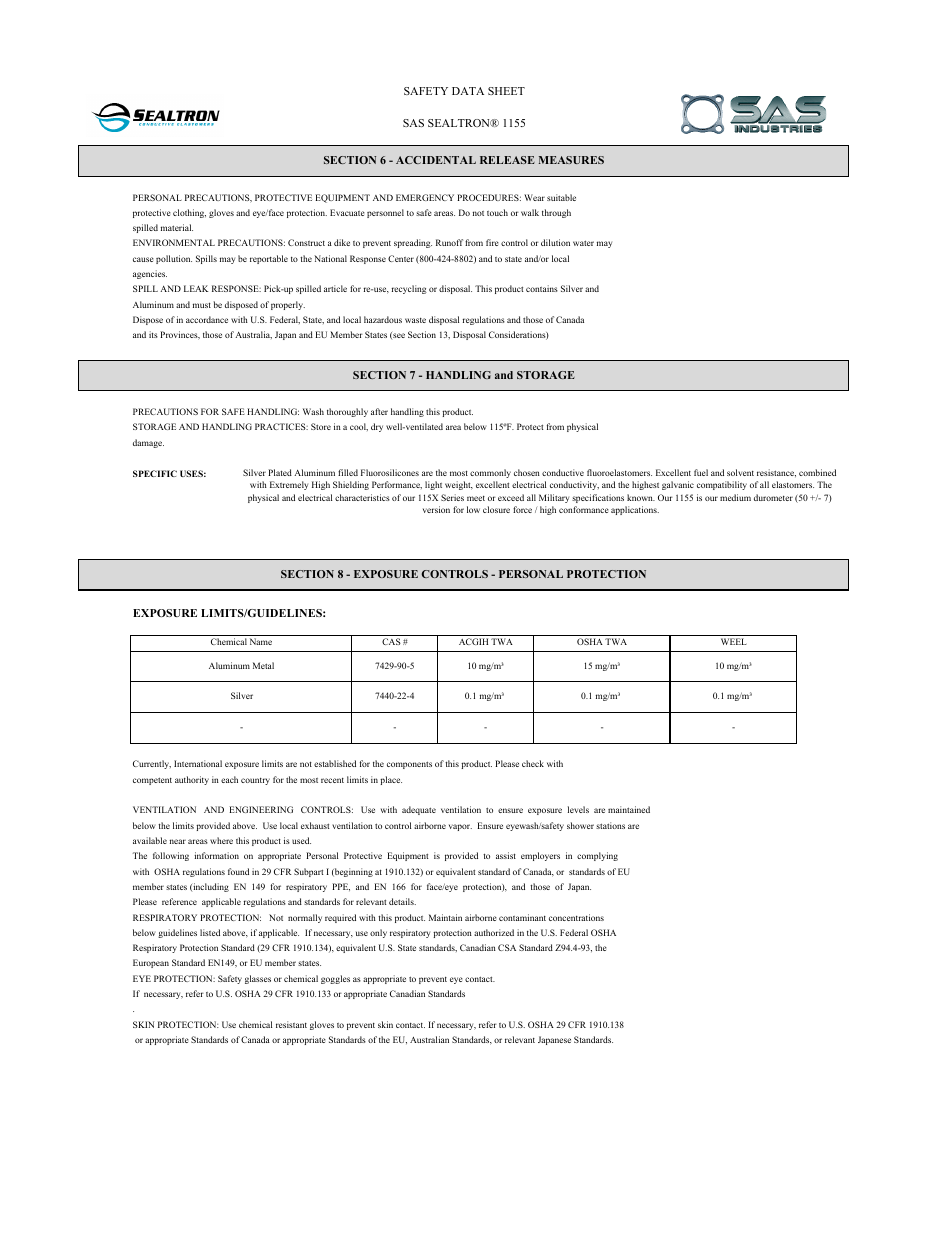 This image has height=1233, width=952. I want to click on must, so click(202, 305).
